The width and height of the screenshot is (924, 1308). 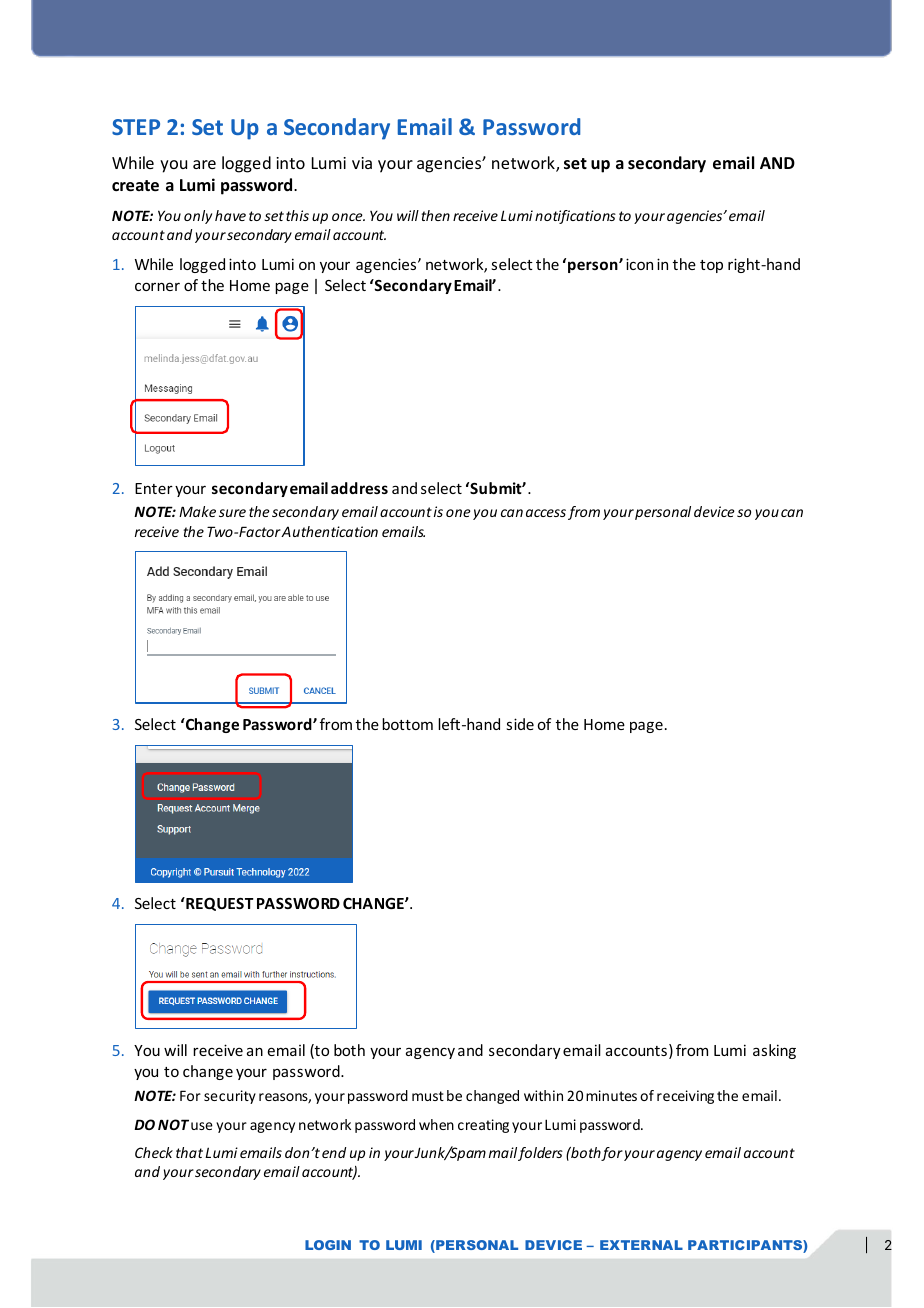 What do you see at coordinates (407, 724) in the screenshot?
I see `bottom` at bounding box center [407, 724].
